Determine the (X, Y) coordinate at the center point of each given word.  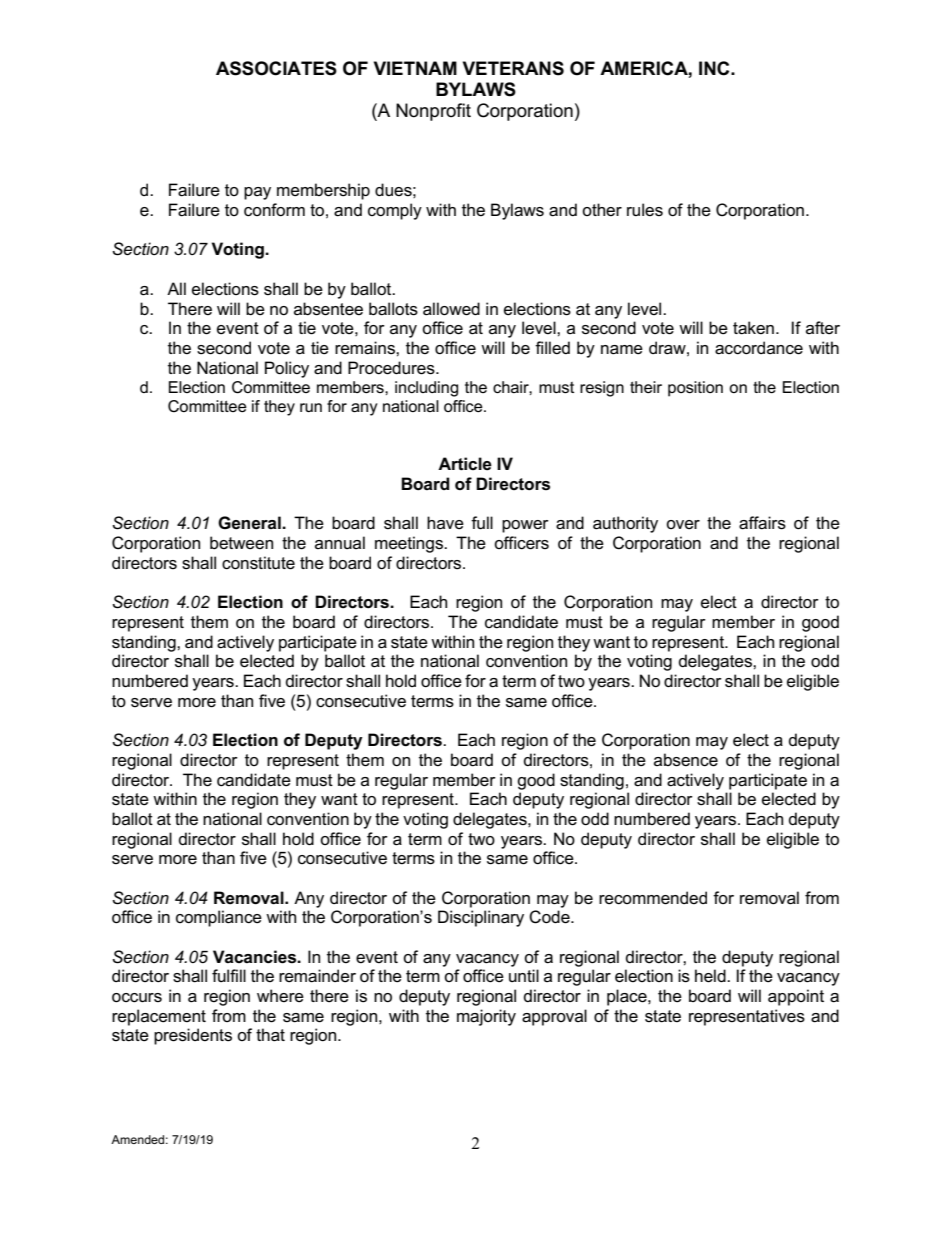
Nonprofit (433, 112)
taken (753, 328)
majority (486, 1017)
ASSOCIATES (276, 68)
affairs (762, 523)
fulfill (229, 975)
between (241, 543)
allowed (451, 309)
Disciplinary (481, 918)
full (482, 523)
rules (645, 210)
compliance (219, 918)
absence (686, 760)
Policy (287, 369)
